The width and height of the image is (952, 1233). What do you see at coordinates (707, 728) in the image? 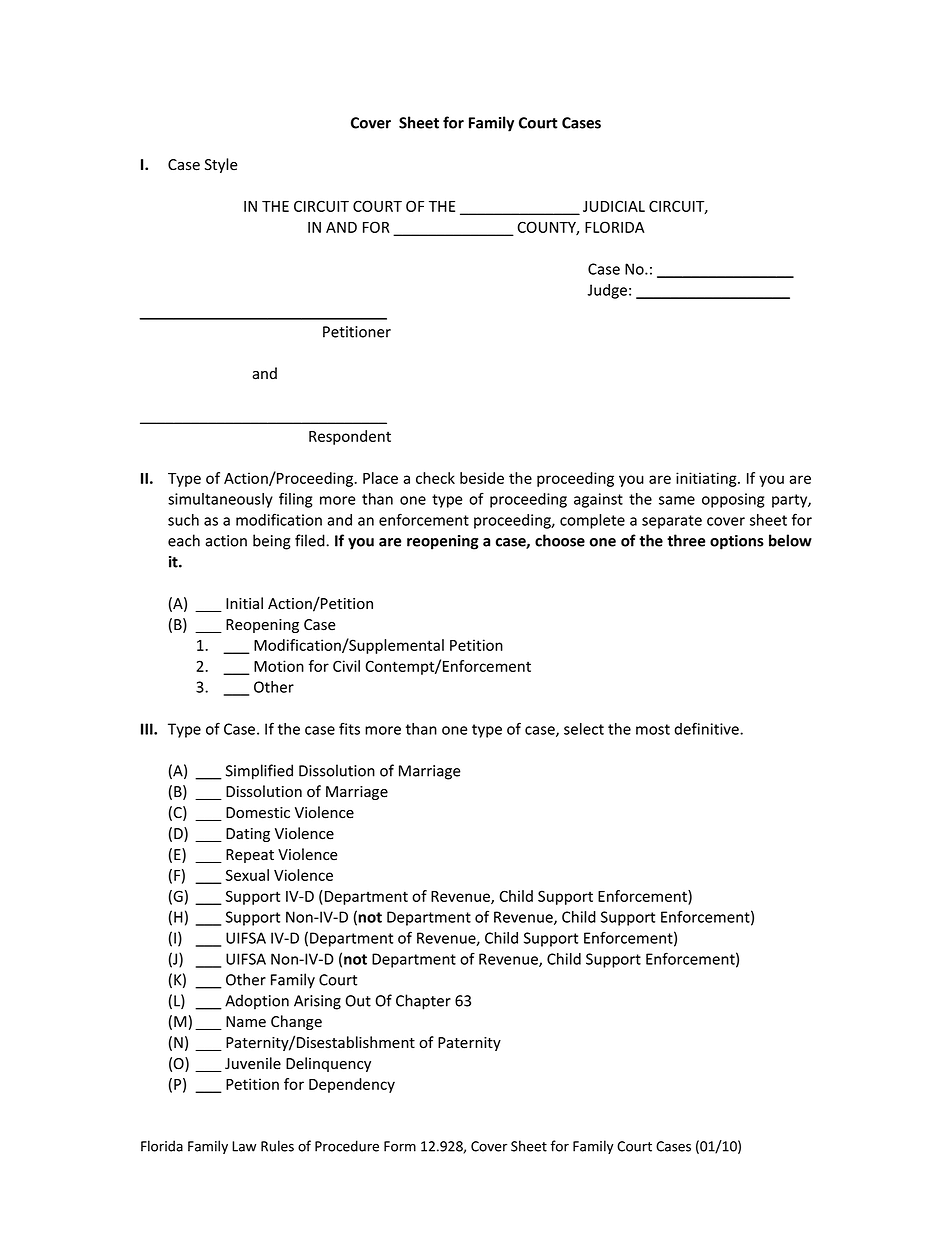
I see `definitive` at bounding box center [707, 728].
